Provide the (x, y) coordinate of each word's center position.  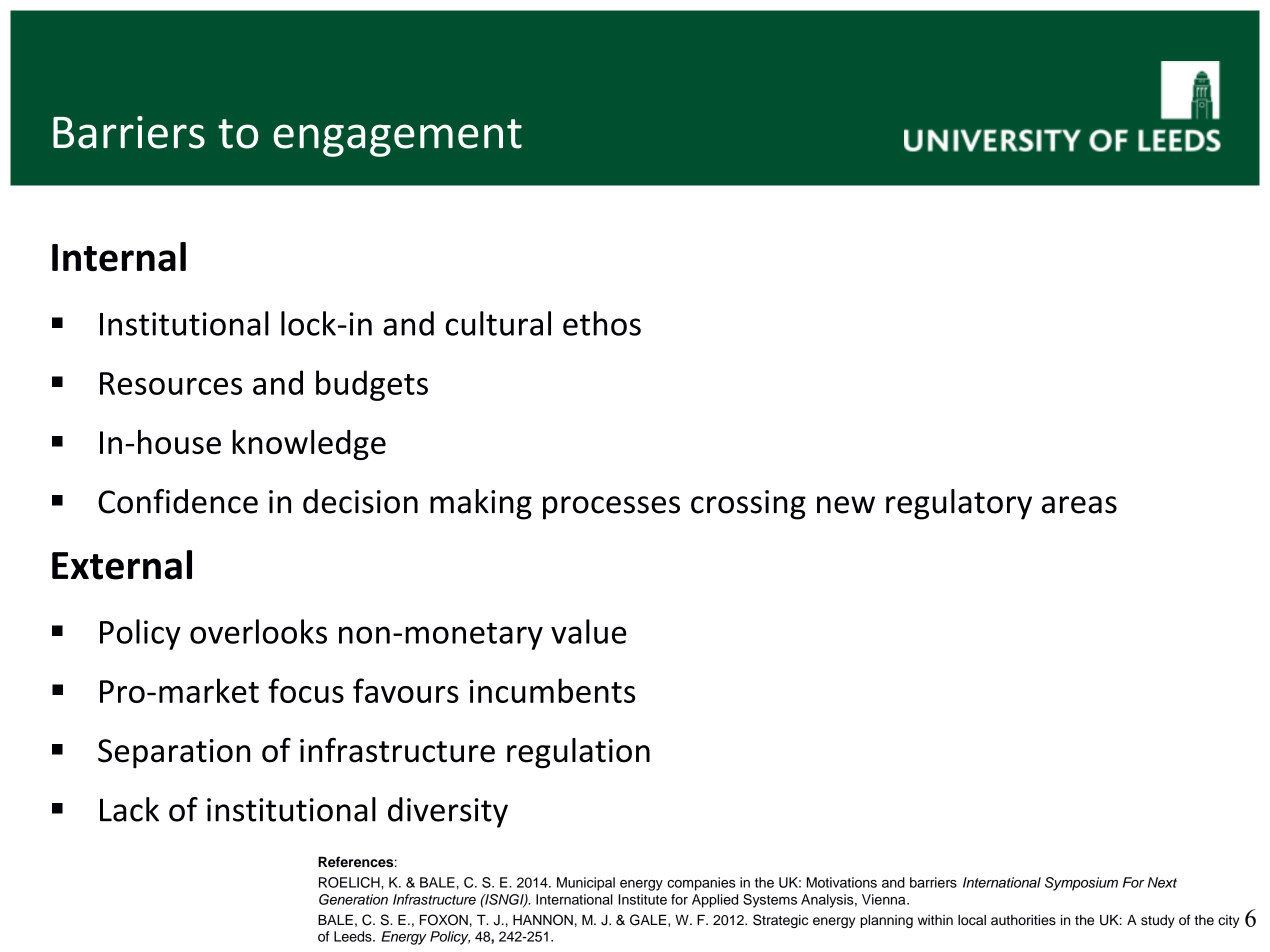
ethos (602, 323)
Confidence (178, 501)
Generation (353, 899)
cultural (498, 323)
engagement (397, 138)
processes (611, 508)
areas (1079, 505)
